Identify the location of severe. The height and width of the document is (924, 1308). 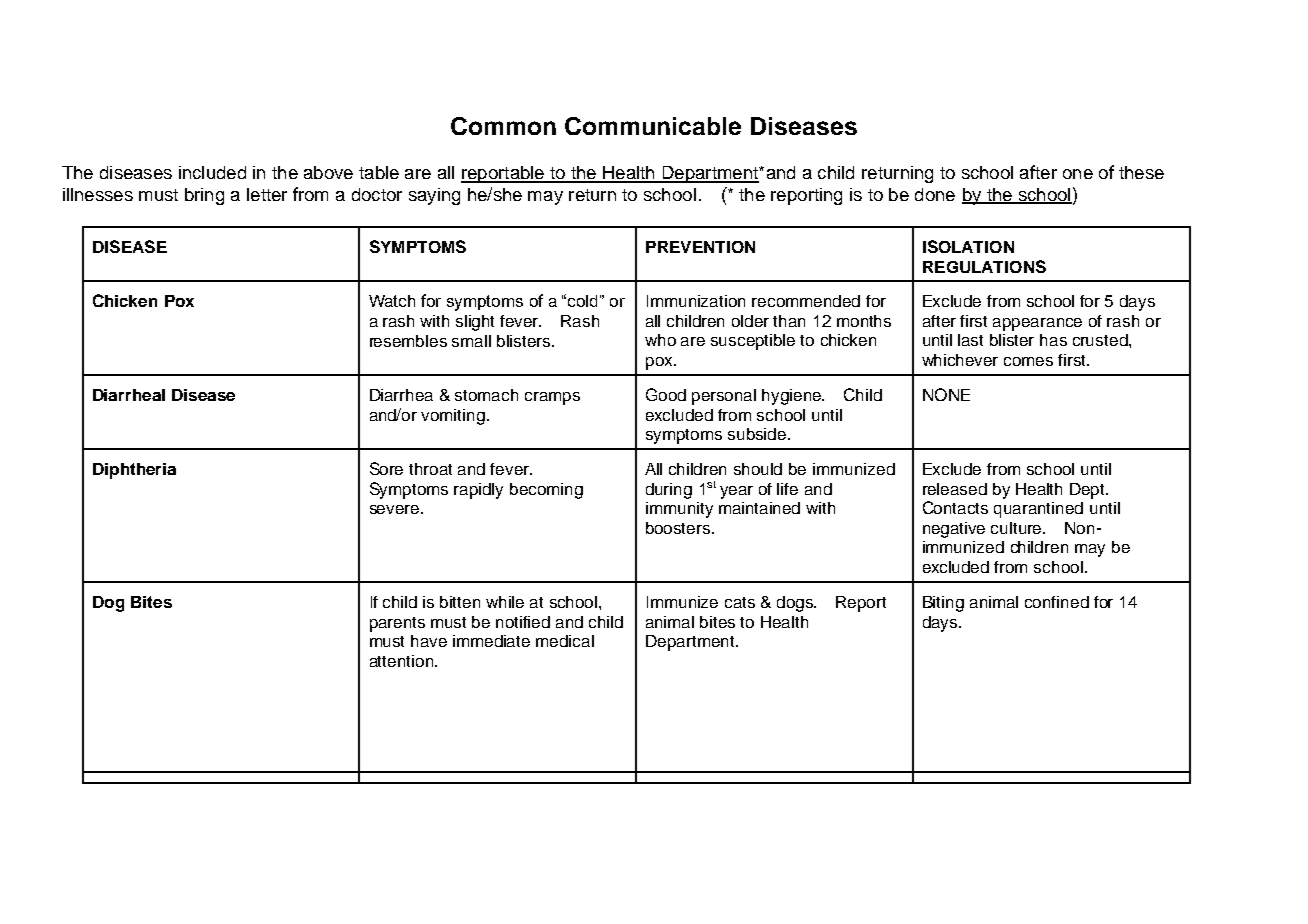
(396, 509).
